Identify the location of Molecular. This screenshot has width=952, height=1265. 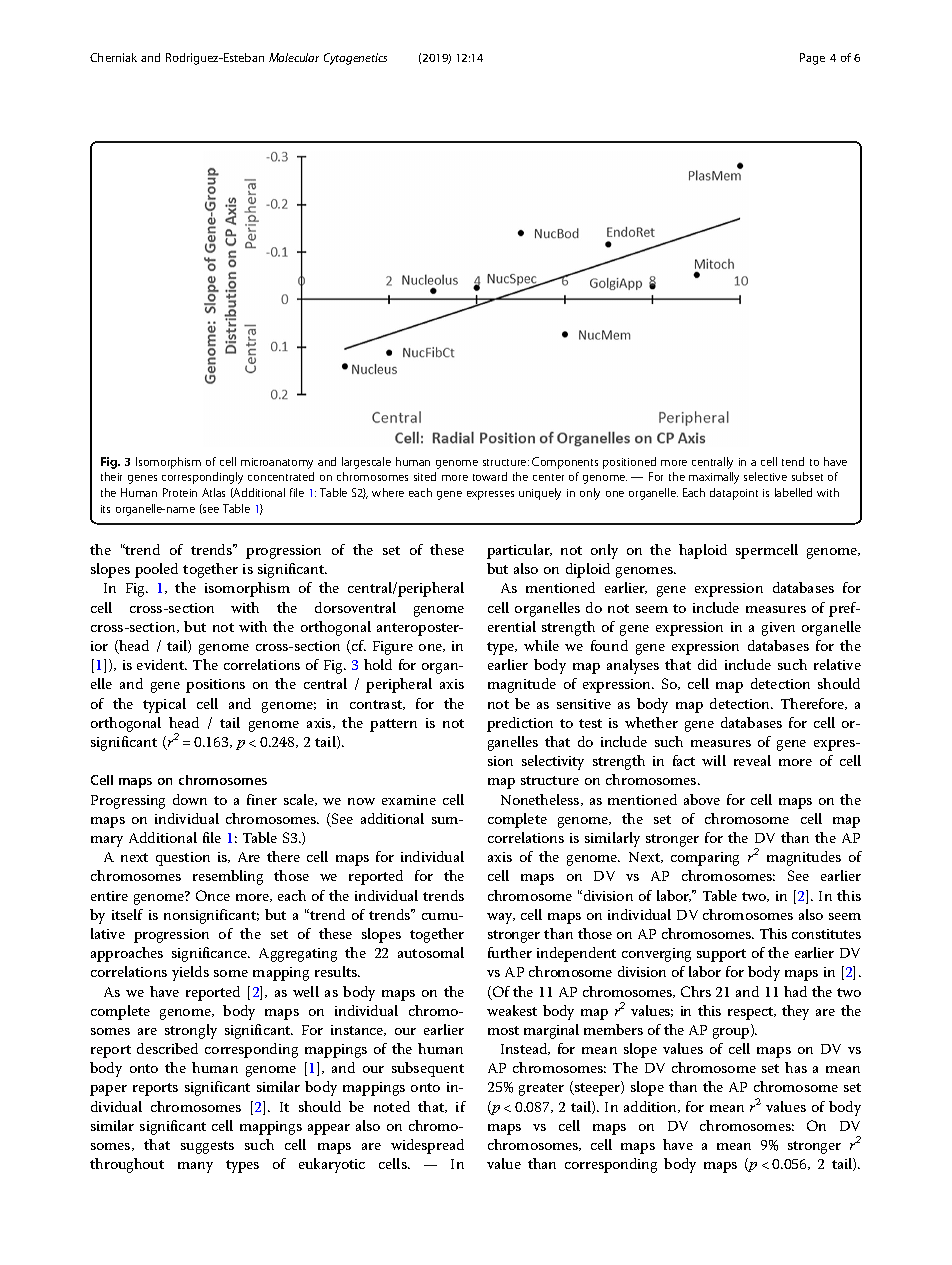
(294, 57).
